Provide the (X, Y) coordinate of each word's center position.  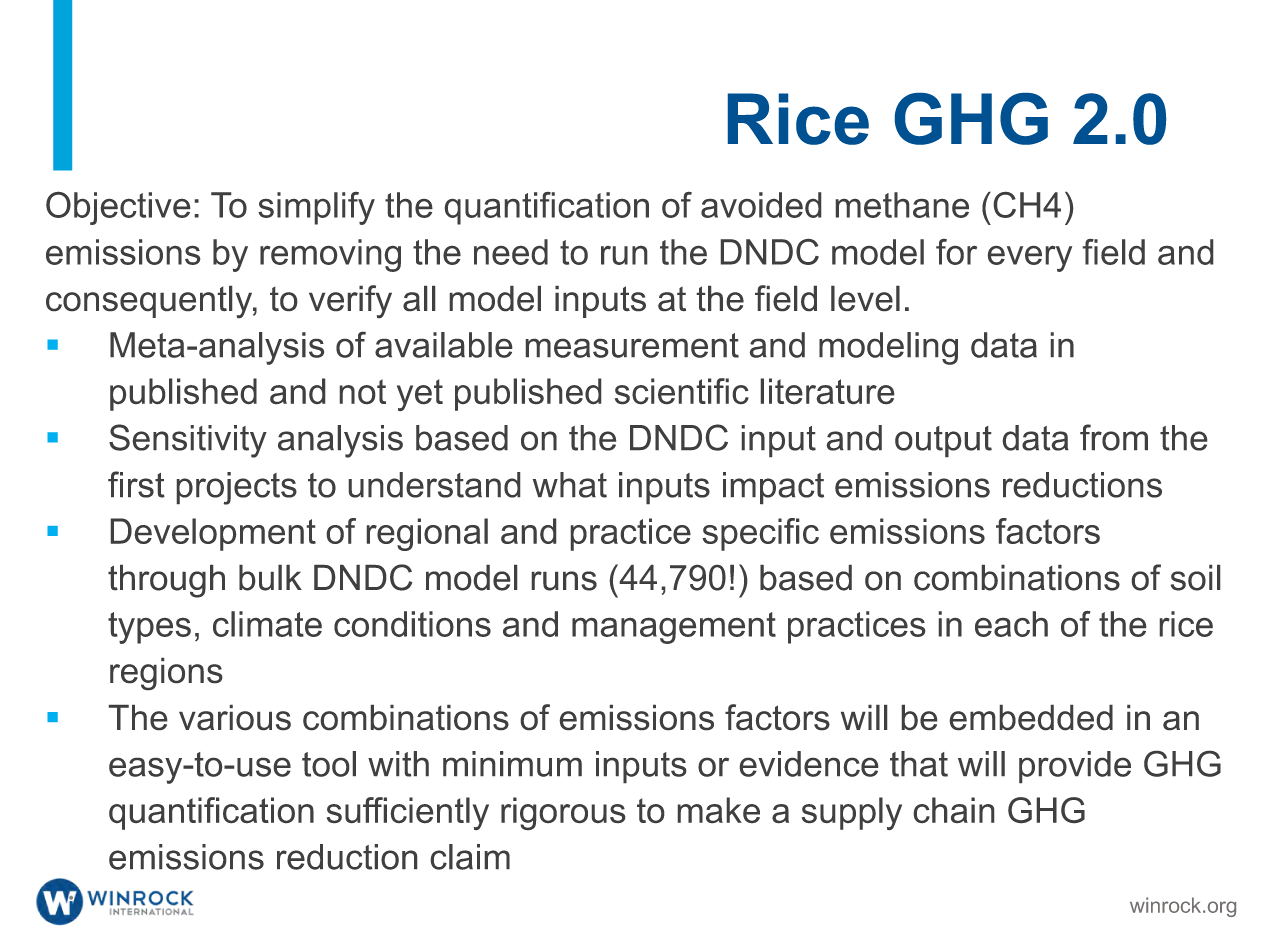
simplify (316, 208)
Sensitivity (188, 441)
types (149, 628)
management (674, 628)
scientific (682, 391)
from (1114, 437)
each (1011, 624)
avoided (761, 205)
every (1030, 259)
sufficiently (408, 813)
